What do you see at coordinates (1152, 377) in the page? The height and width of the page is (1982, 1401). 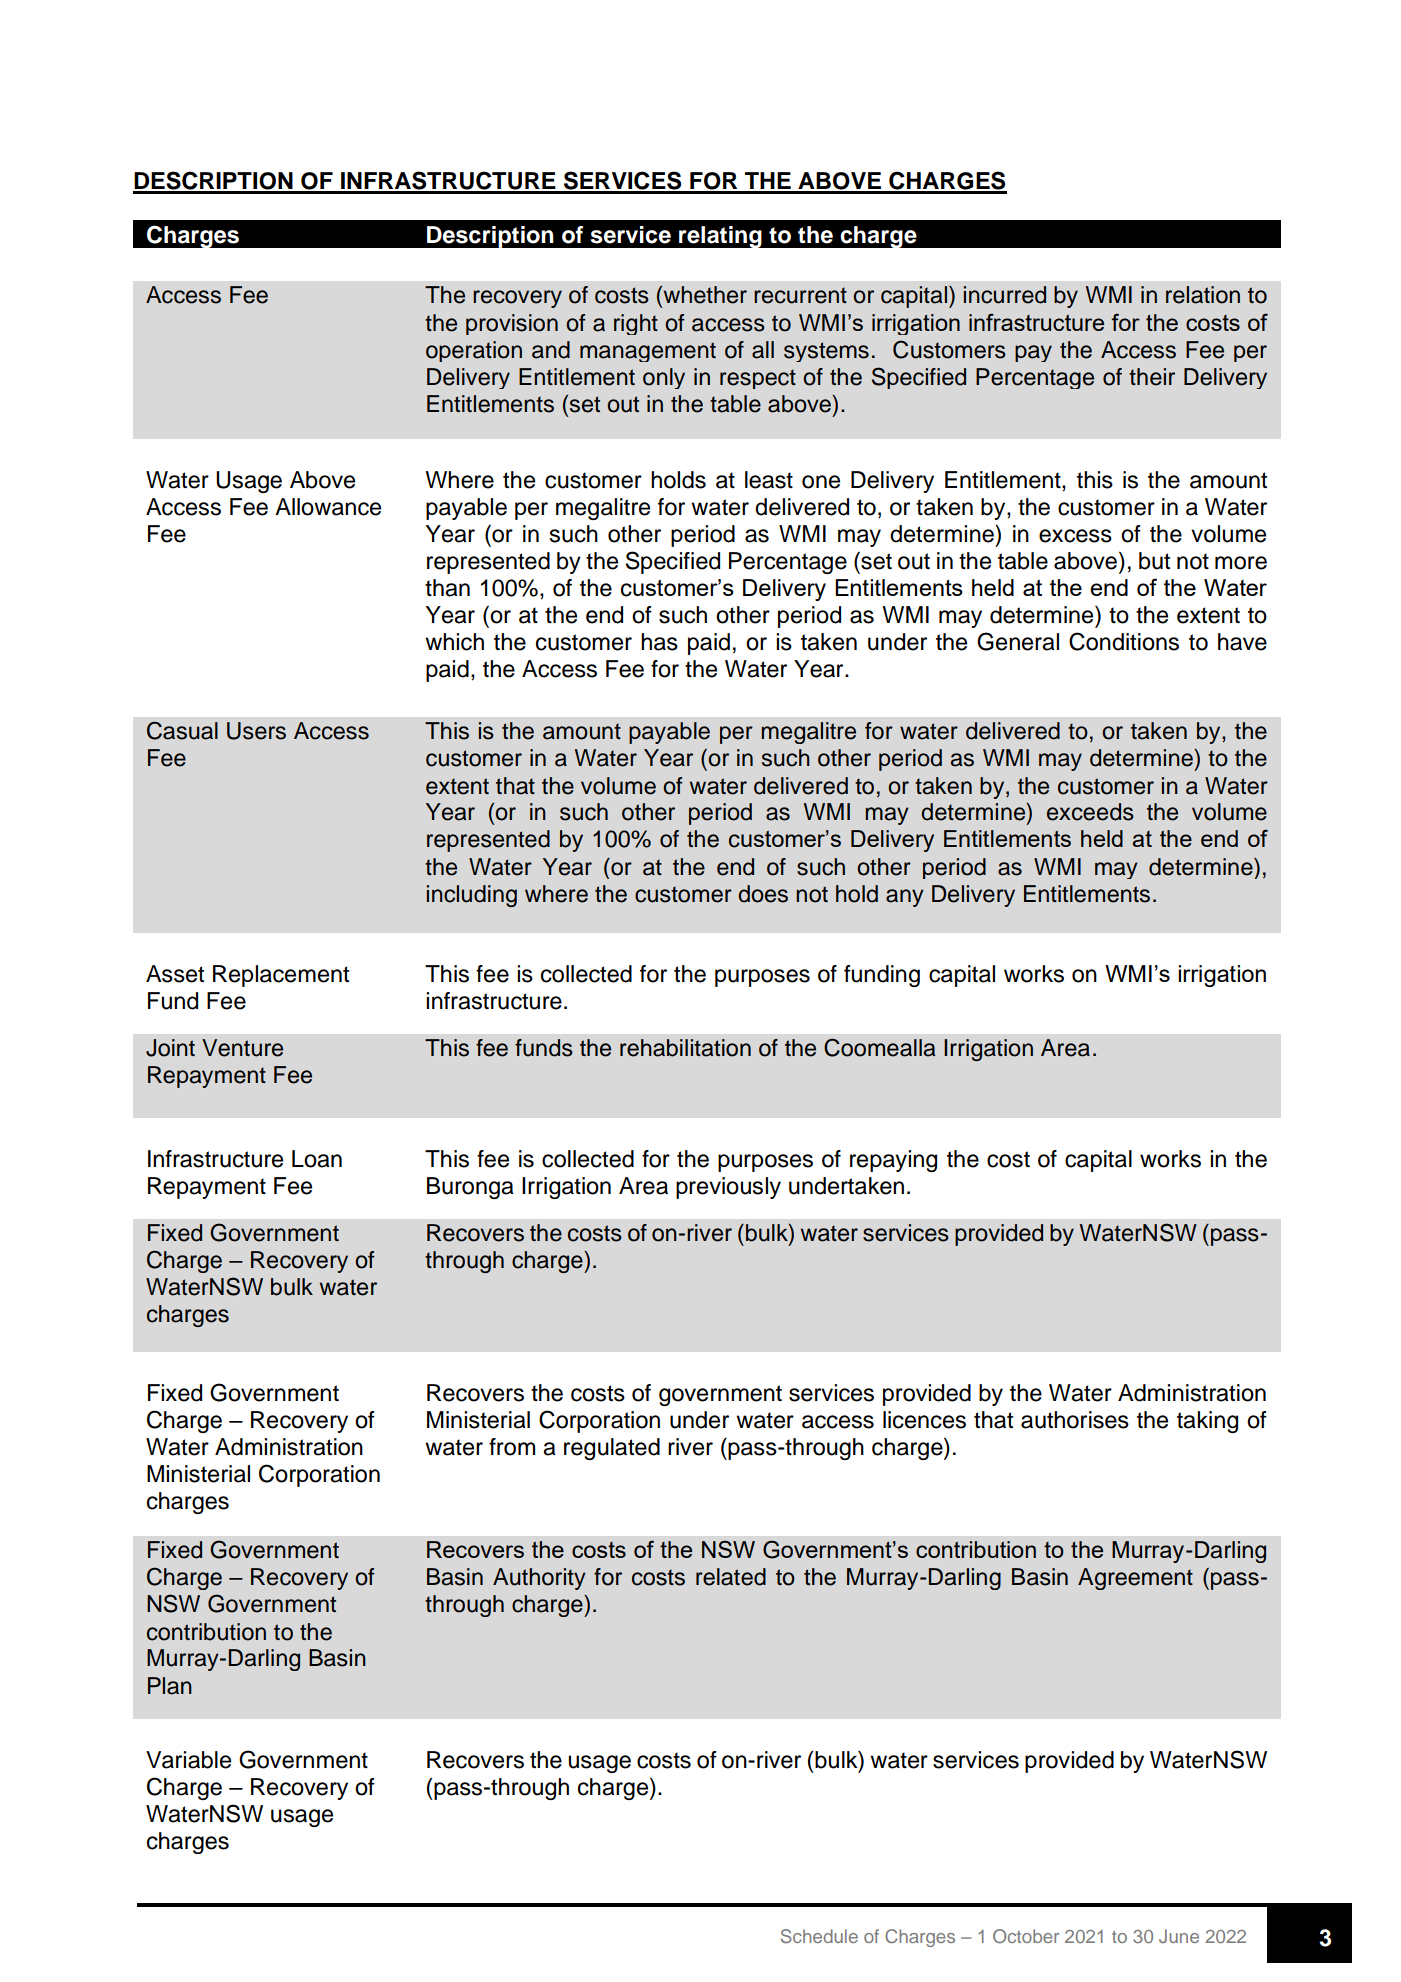 I see `their` at bounding box center [1152, 377].
